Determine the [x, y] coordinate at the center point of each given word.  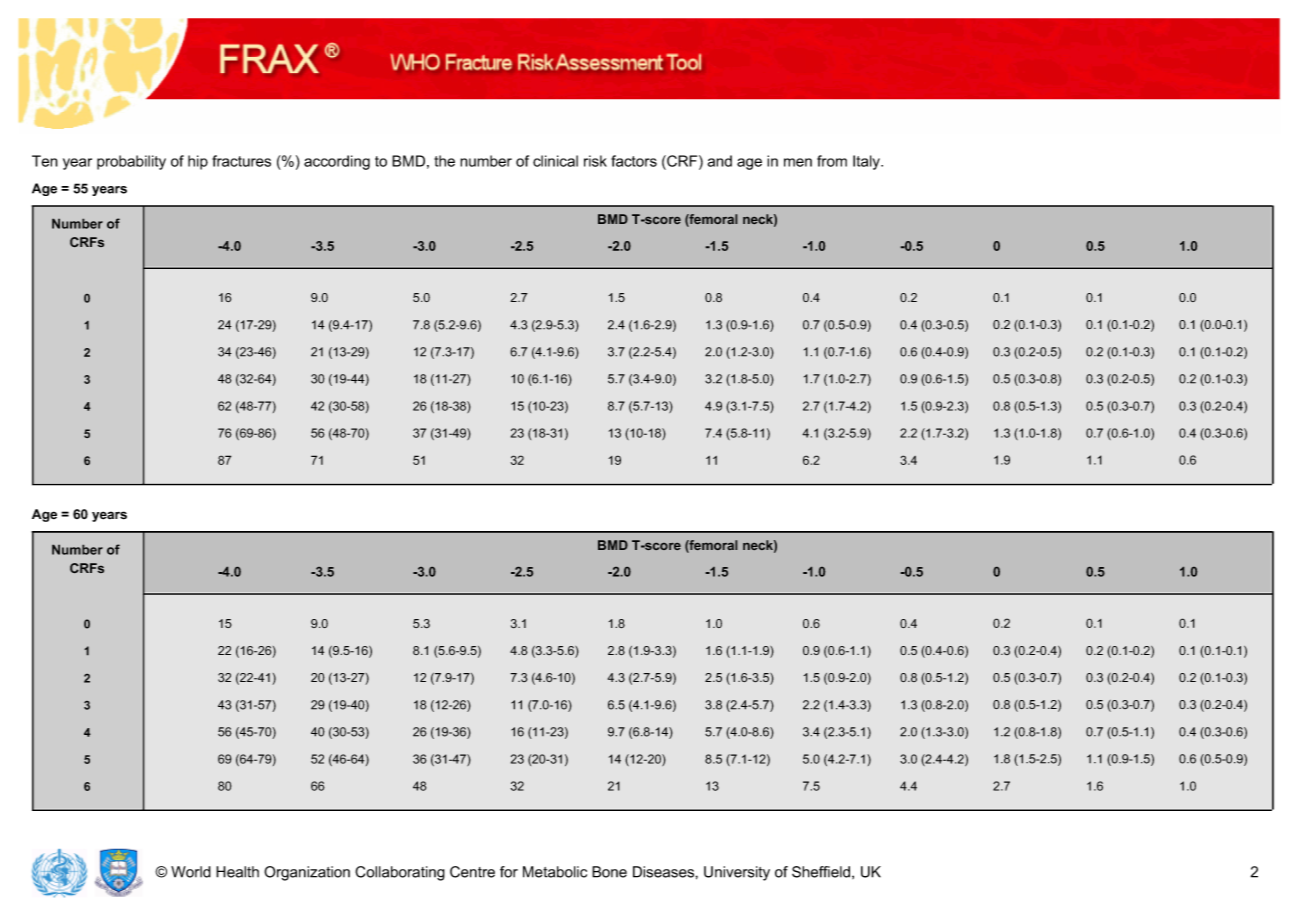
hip [198, 162]
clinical [555, 161]
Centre [472, 872]
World [191, 872]
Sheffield [822, 872]
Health [237, 872]
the [444, 161]
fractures [241, 161]
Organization [307, 873]
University [737, 873]
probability [131, 162]
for [509, 872]
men [798, 162]
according [337, 162]
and [719, 161]
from [832, 161]
